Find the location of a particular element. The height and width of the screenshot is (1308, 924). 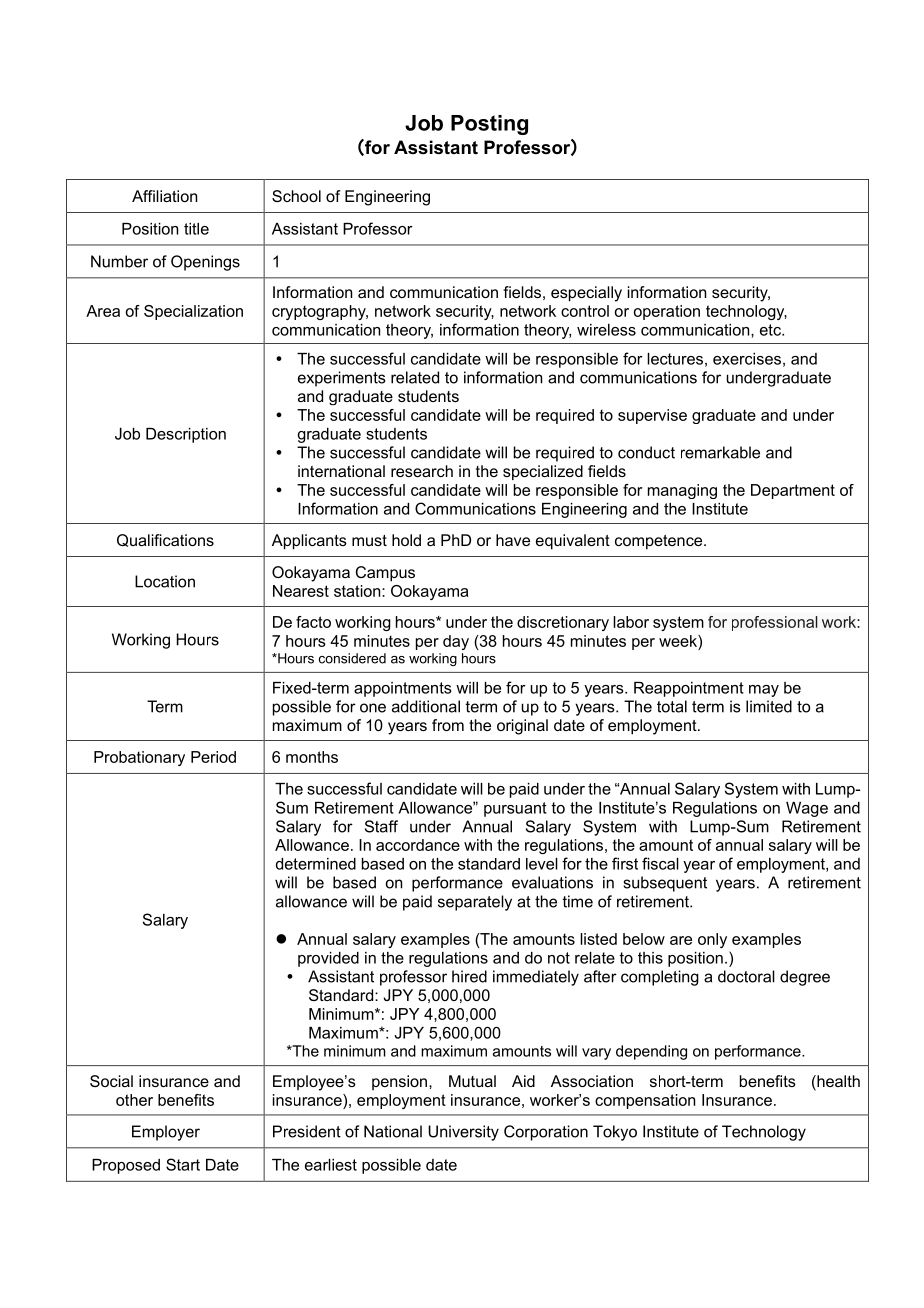

Qualifications is located at coordinates (165, 540).
